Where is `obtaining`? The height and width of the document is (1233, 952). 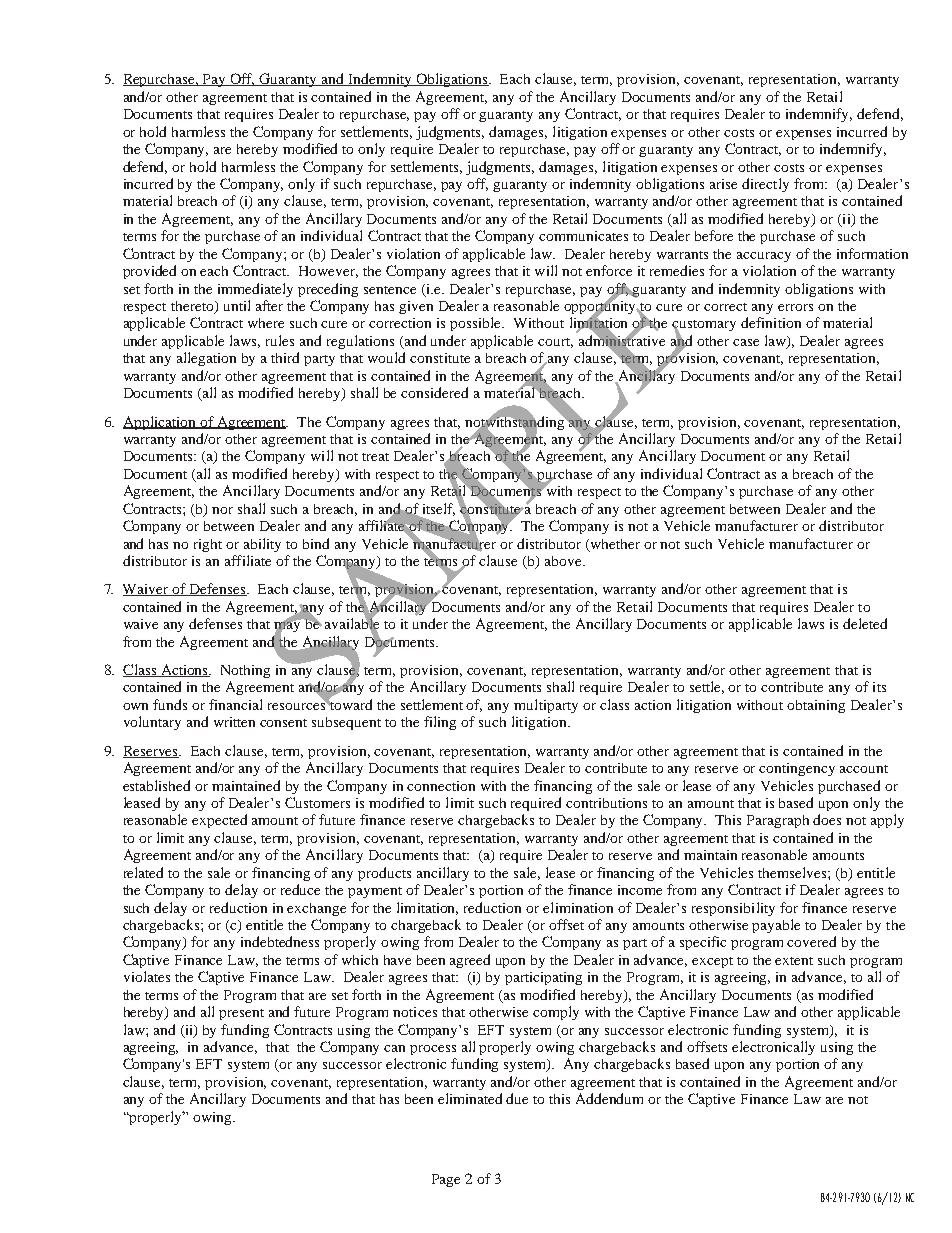 obtaining is located at coordinates (816, 706).
